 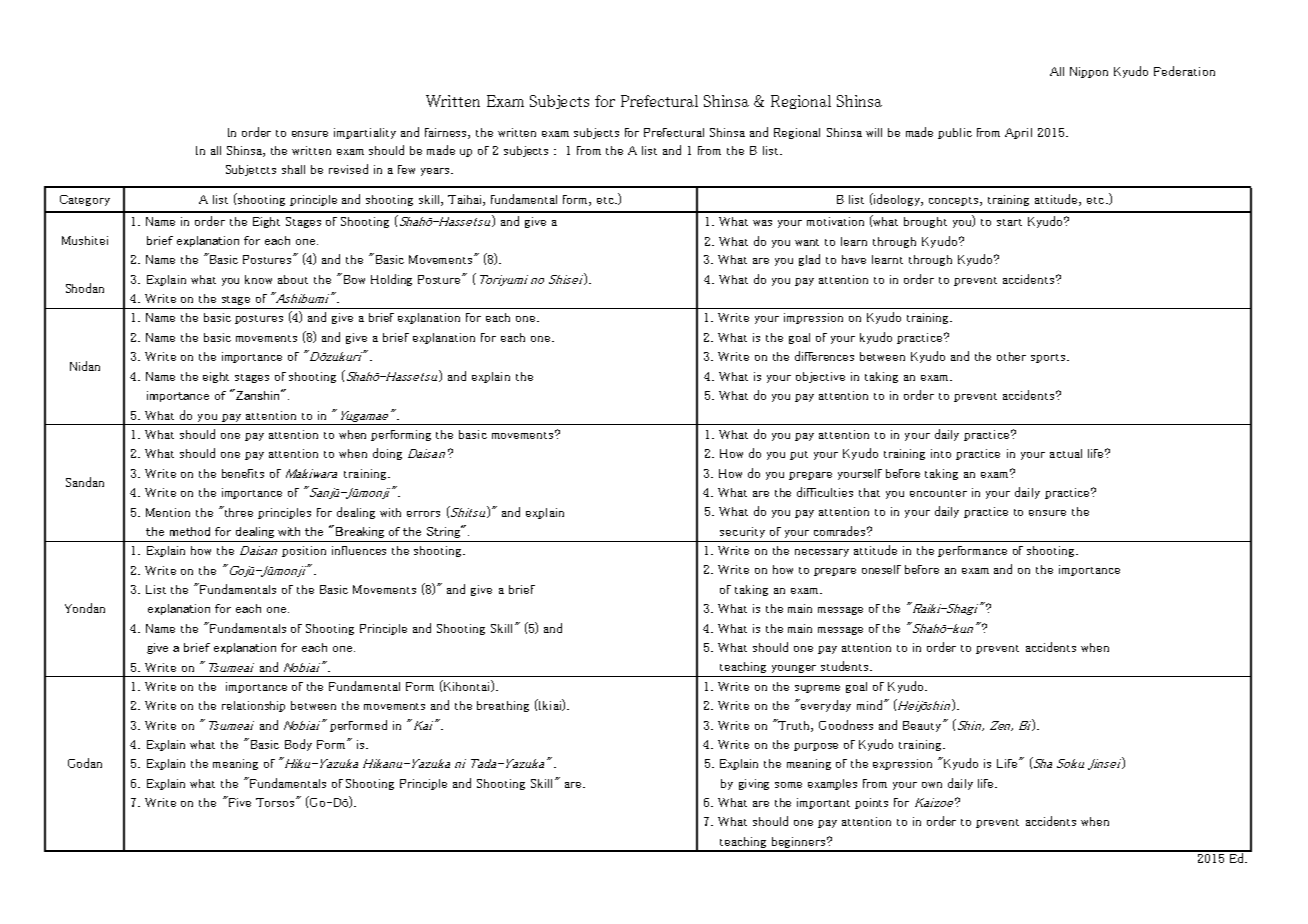 I want to click on put, so click(x=799, y=455).
